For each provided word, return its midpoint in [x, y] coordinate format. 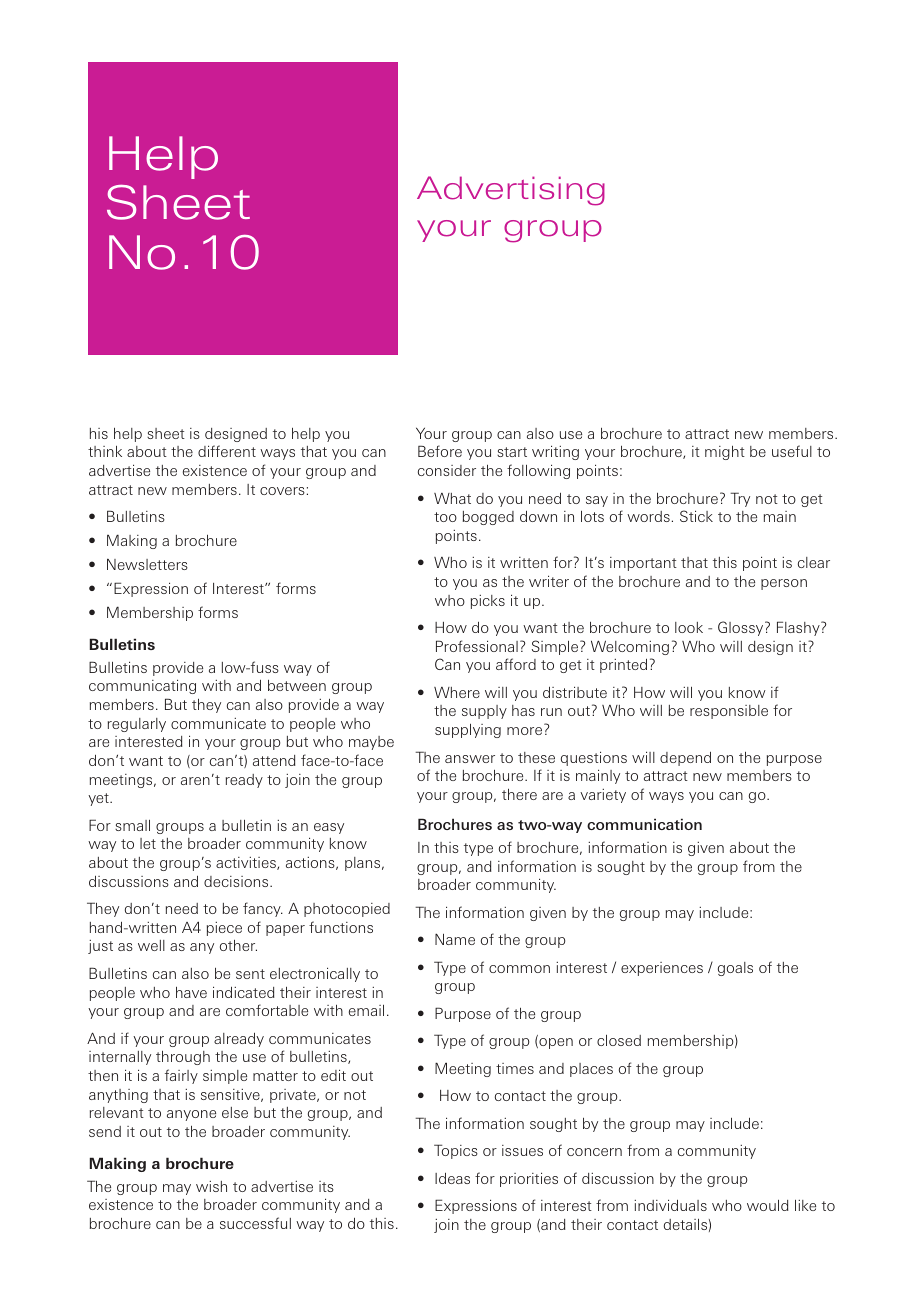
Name [455, 939]
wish [211, 1186]
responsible [729, 712]
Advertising [511, 191]
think [105, 451]
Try [740, 499]
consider [447, 470]
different [227, 451]
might [725, 453]
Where [457, 692]
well [151, 945]
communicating [142, 686]
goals [735, 969]
